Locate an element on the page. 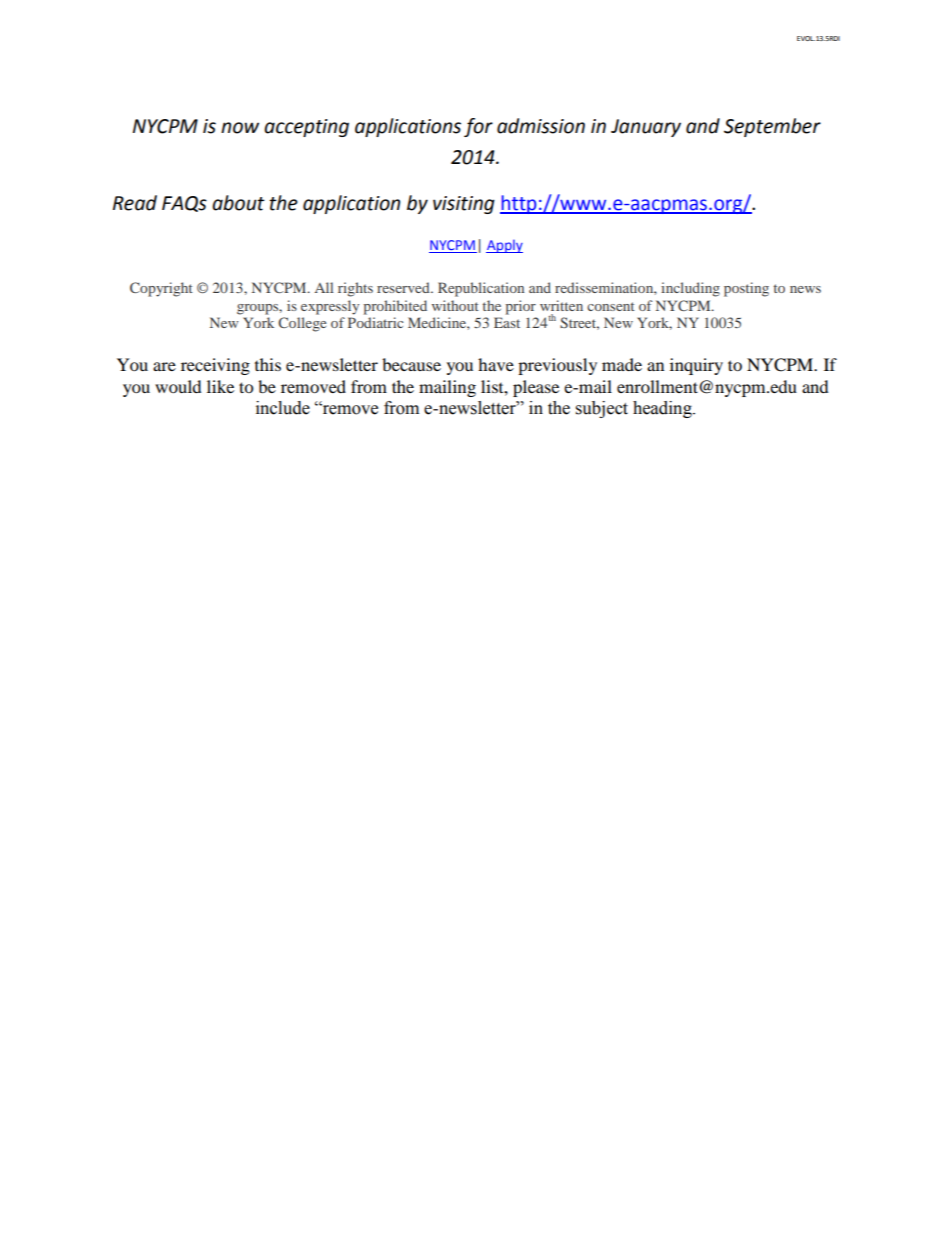  January is located at coordinates (646, 128).
